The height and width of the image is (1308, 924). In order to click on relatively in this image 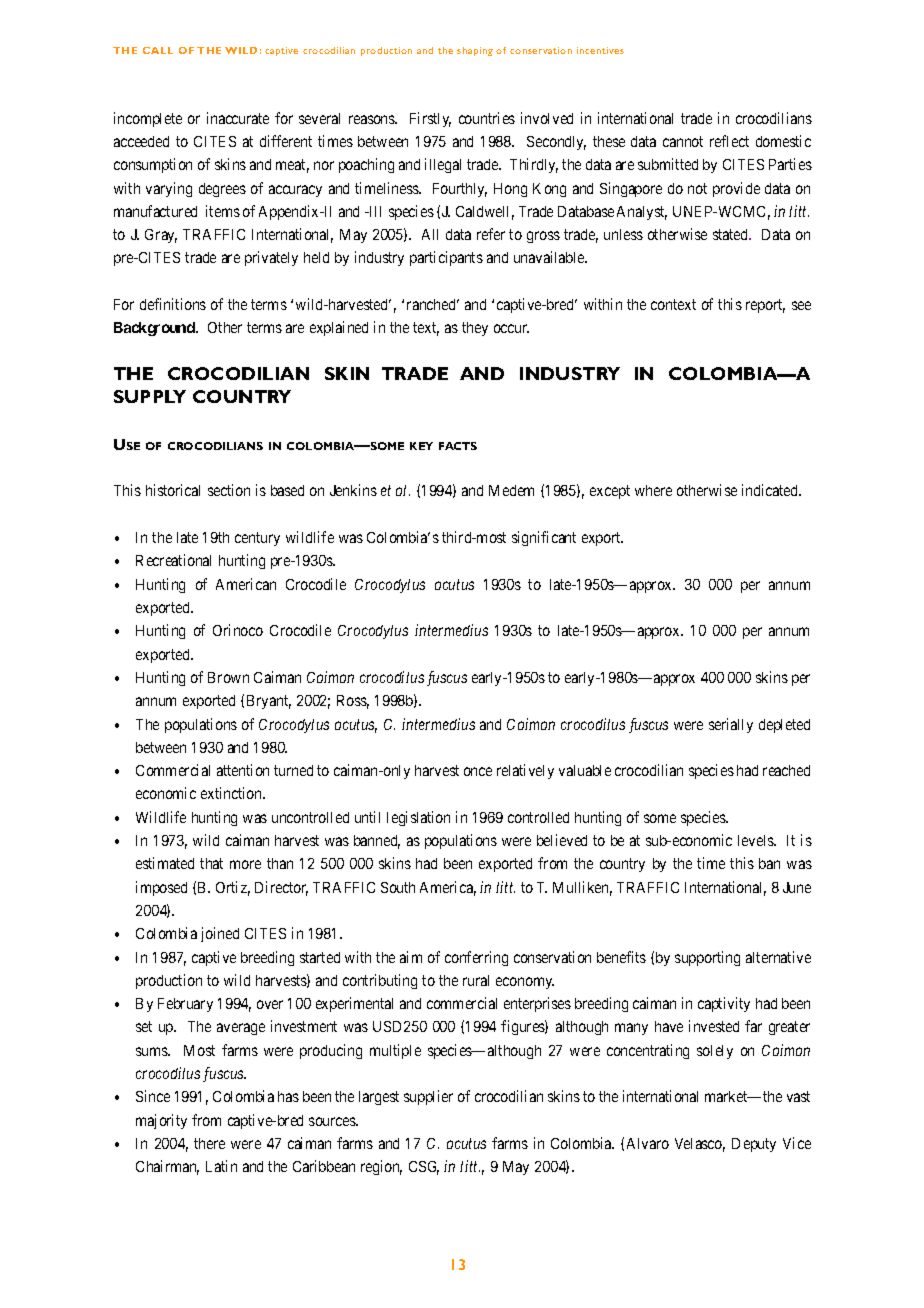, I will do `click(525, 771)`.
